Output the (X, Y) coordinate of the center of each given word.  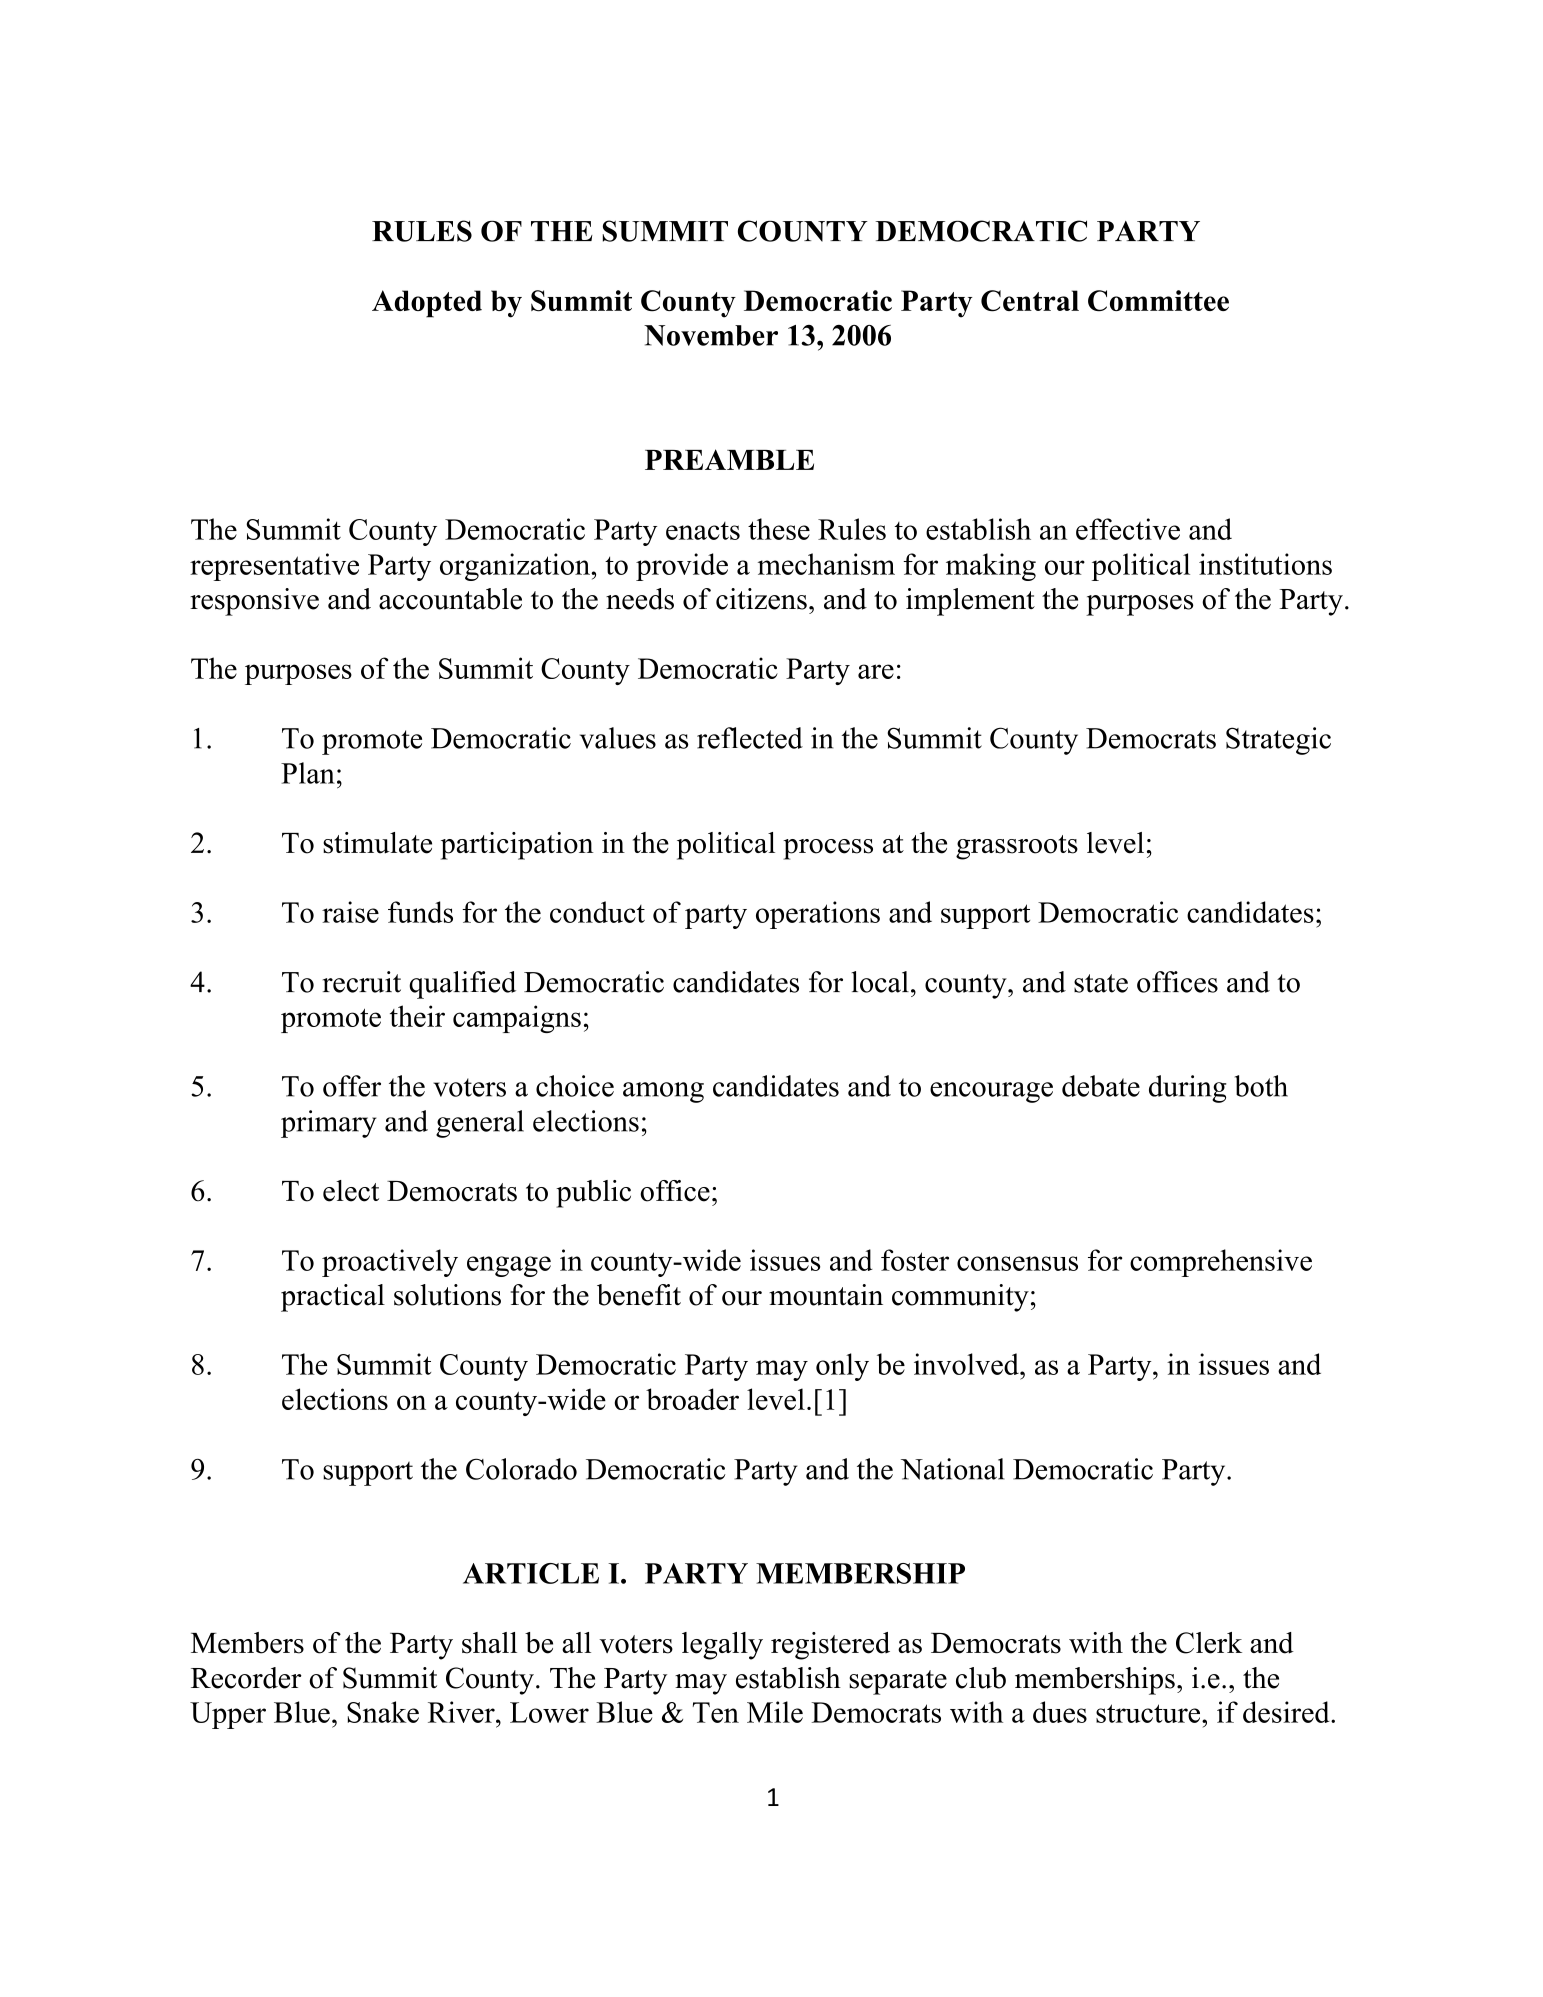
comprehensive (1221, 1263)
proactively (390, 1263)
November (711, 335)
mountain (826, 1295)
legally (722, 1646)
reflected (750, 738)
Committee (1158, 300)
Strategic (1278, 741)
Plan (308, 773)
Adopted (427, 304)
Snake (383, 1712)
